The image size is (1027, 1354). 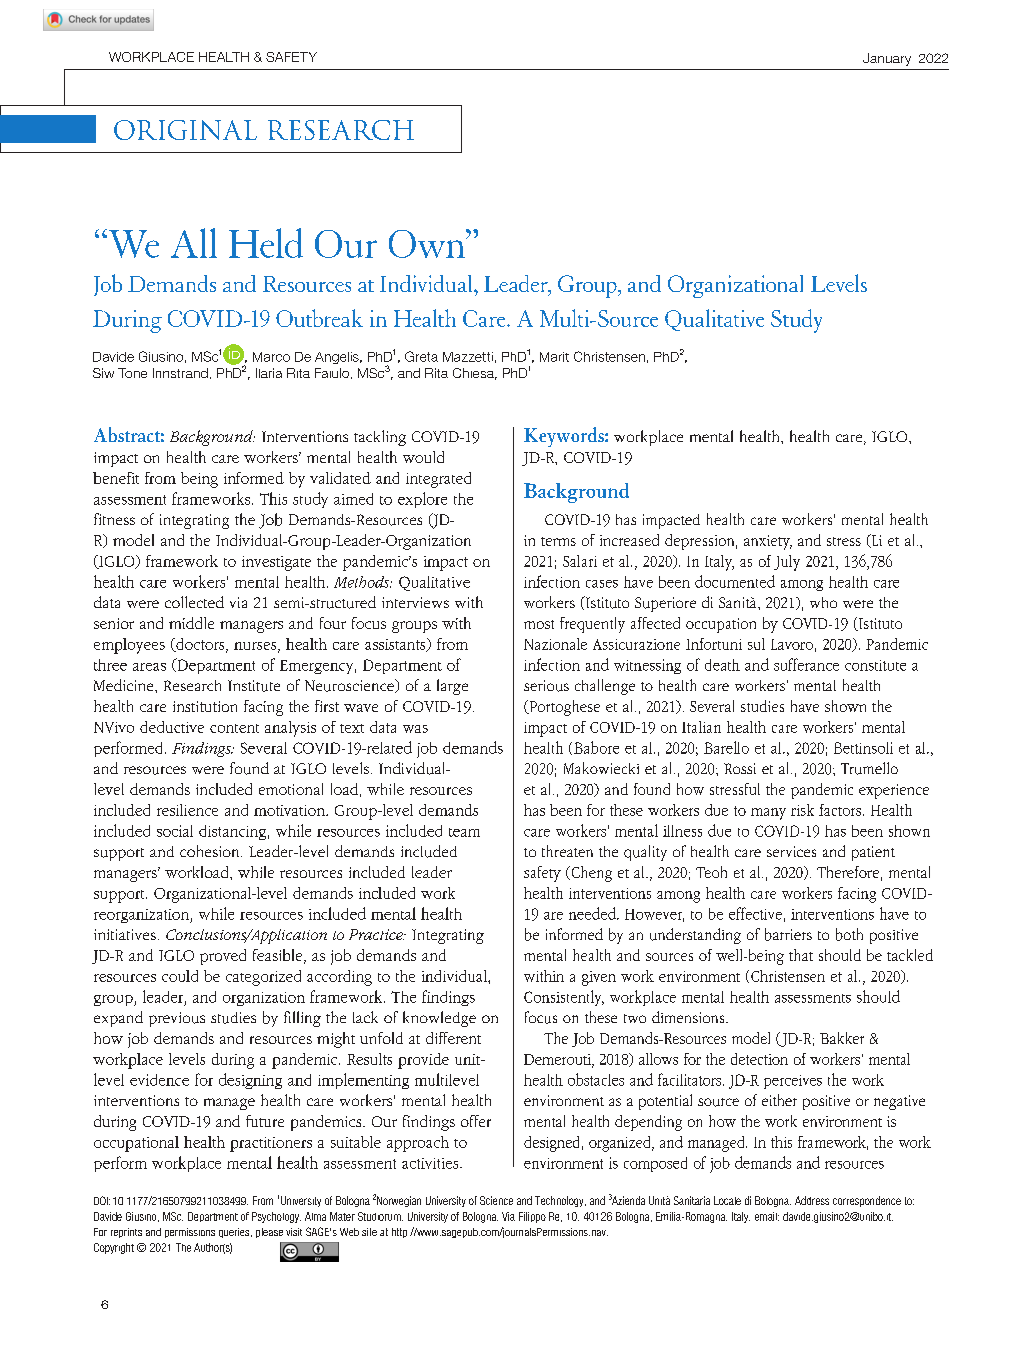 I want to click on integrated, so click(x=438, y=480).
